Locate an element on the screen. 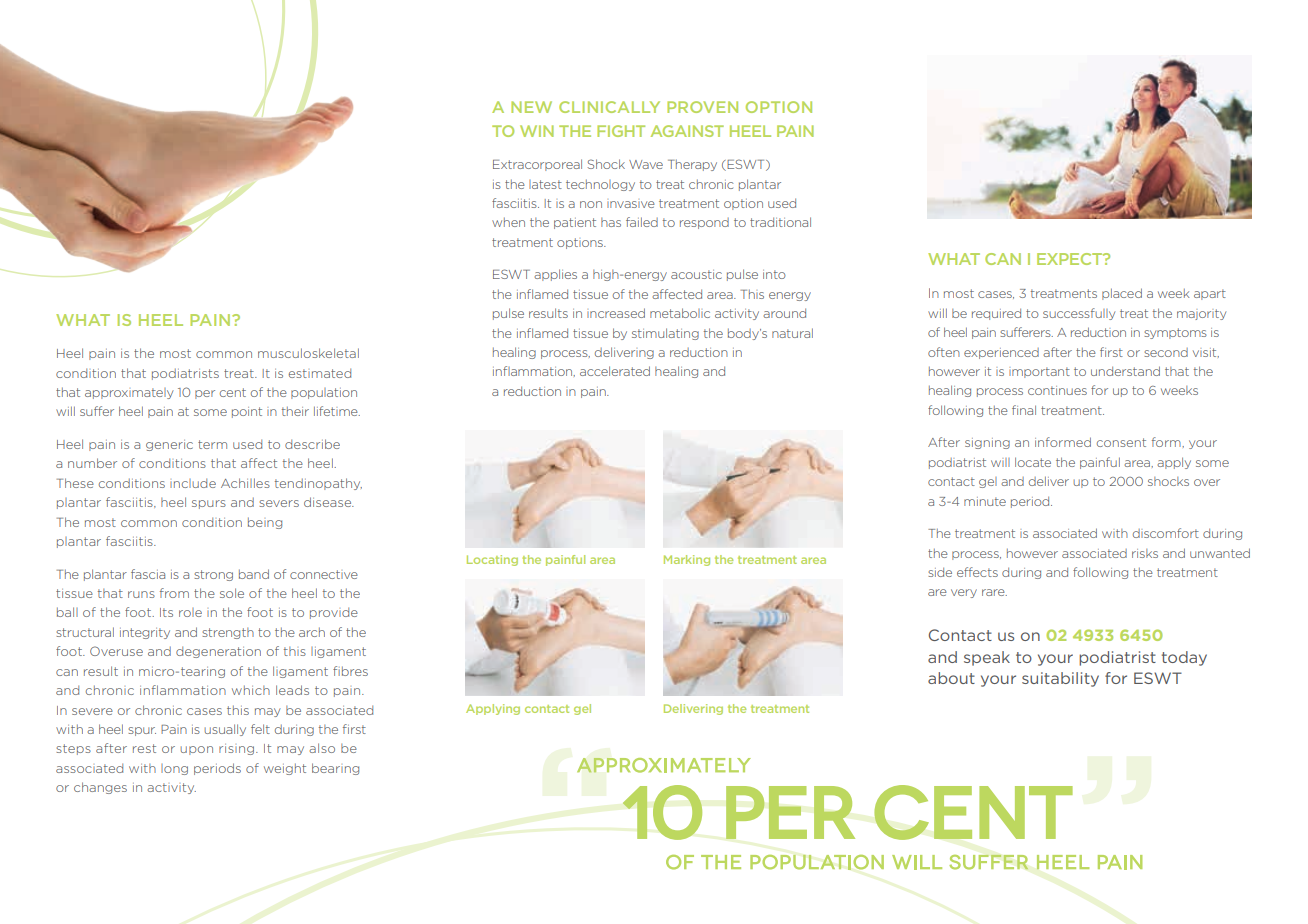 The height and width of the screenshot is (924, 1308). accelerated is located at coordinates (615, 371).
